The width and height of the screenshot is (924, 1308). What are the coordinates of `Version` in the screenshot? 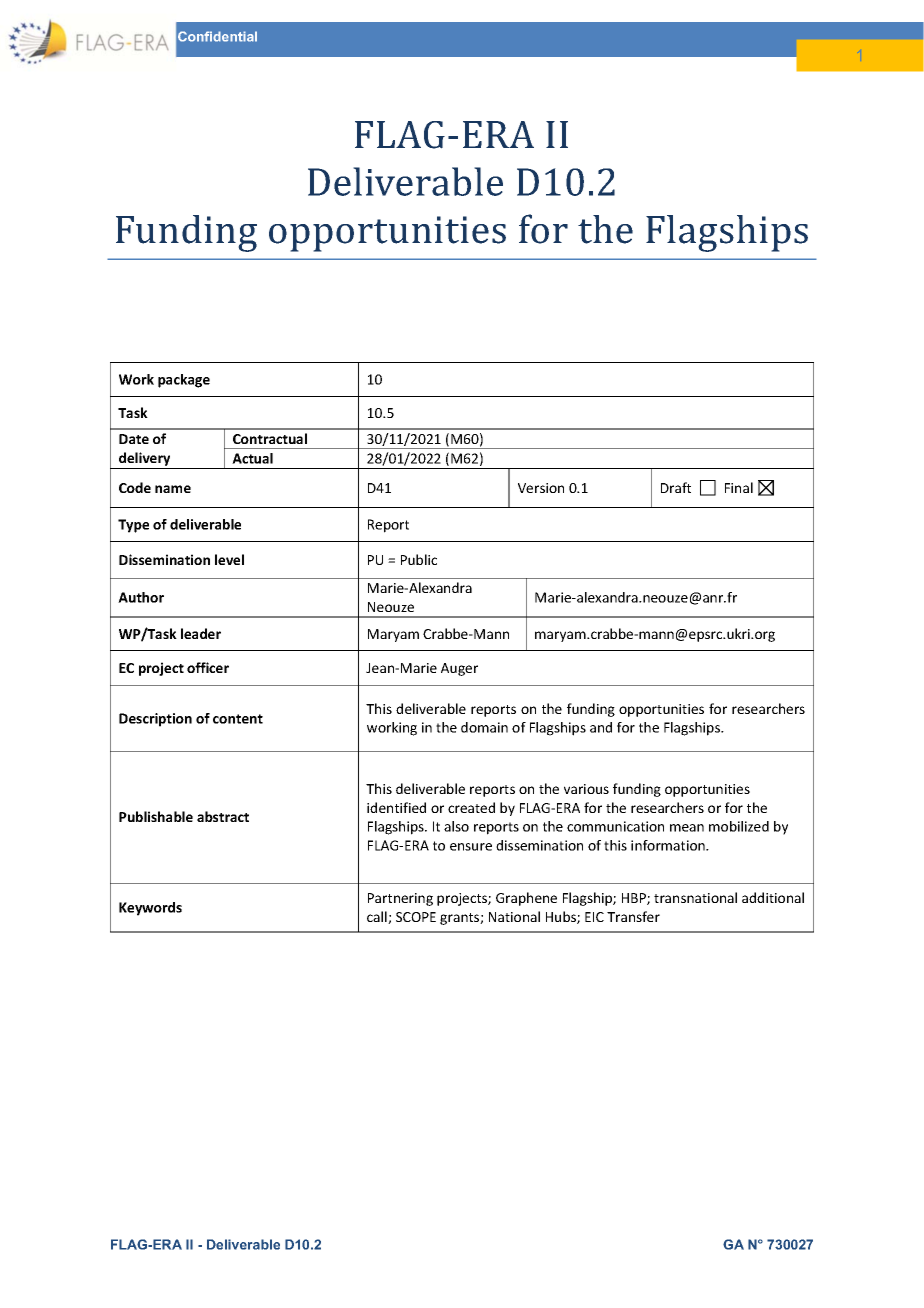 It's located at (541, 488).
